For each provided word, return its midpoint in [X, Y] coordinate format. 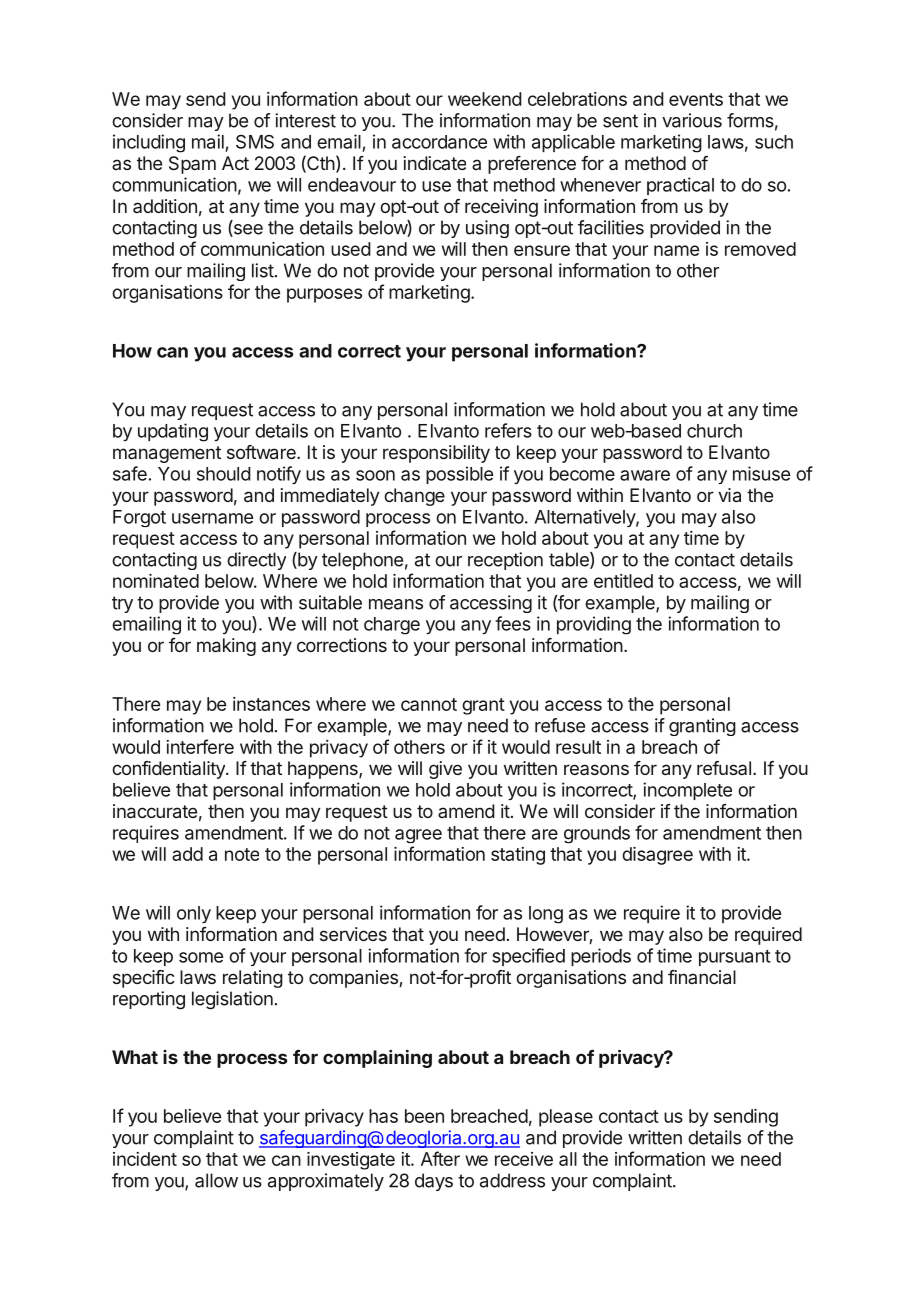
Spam [192, 165]
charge [392, 626]
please [566, 1118]
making [226, 647]
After [440, 1158]
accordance [439, 142]
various [692, 120]
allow [216, 1180]
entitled [623, 581]
